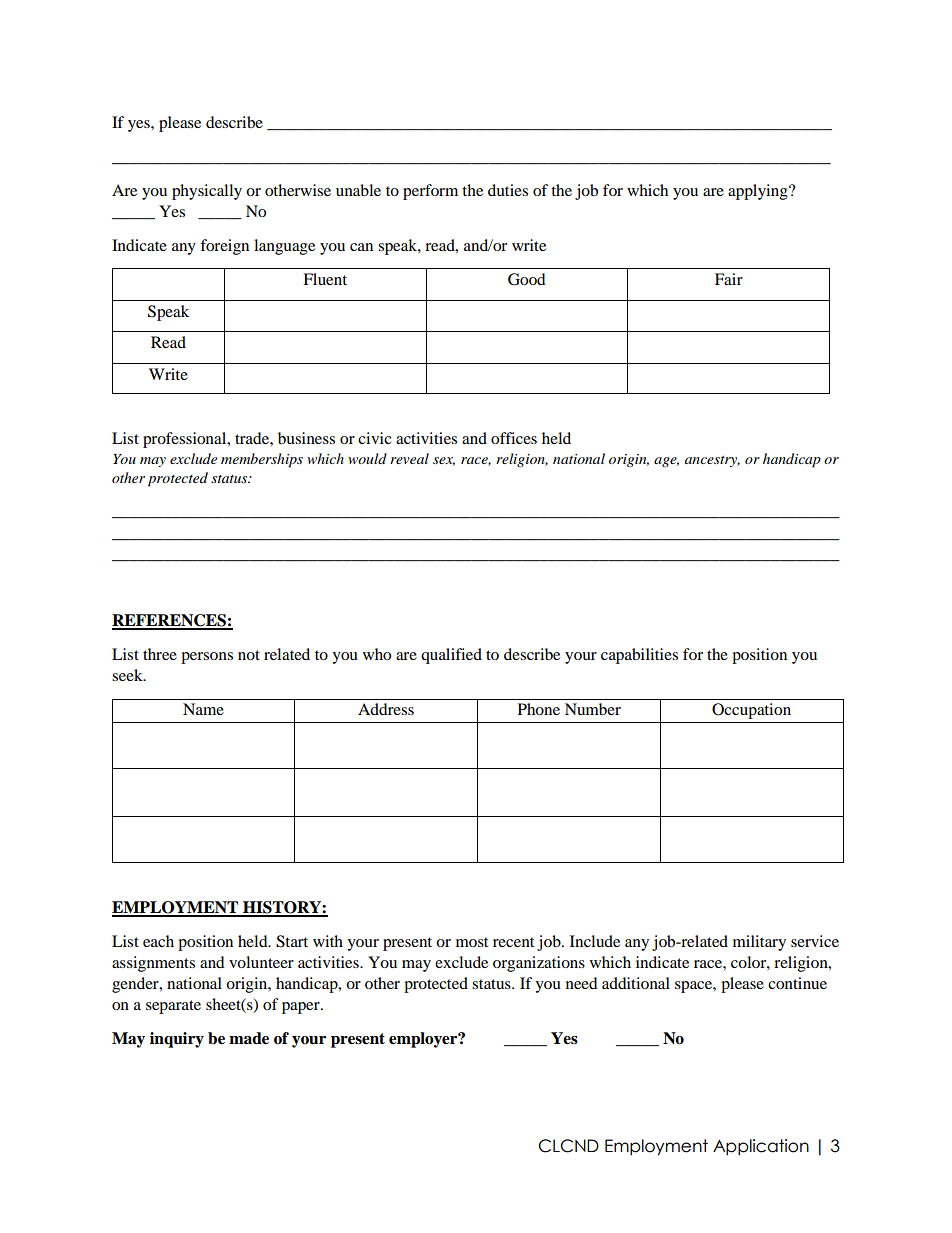  Describe the element at coordinates (207, 658) in the screenshot. I see `persons` at that location.
